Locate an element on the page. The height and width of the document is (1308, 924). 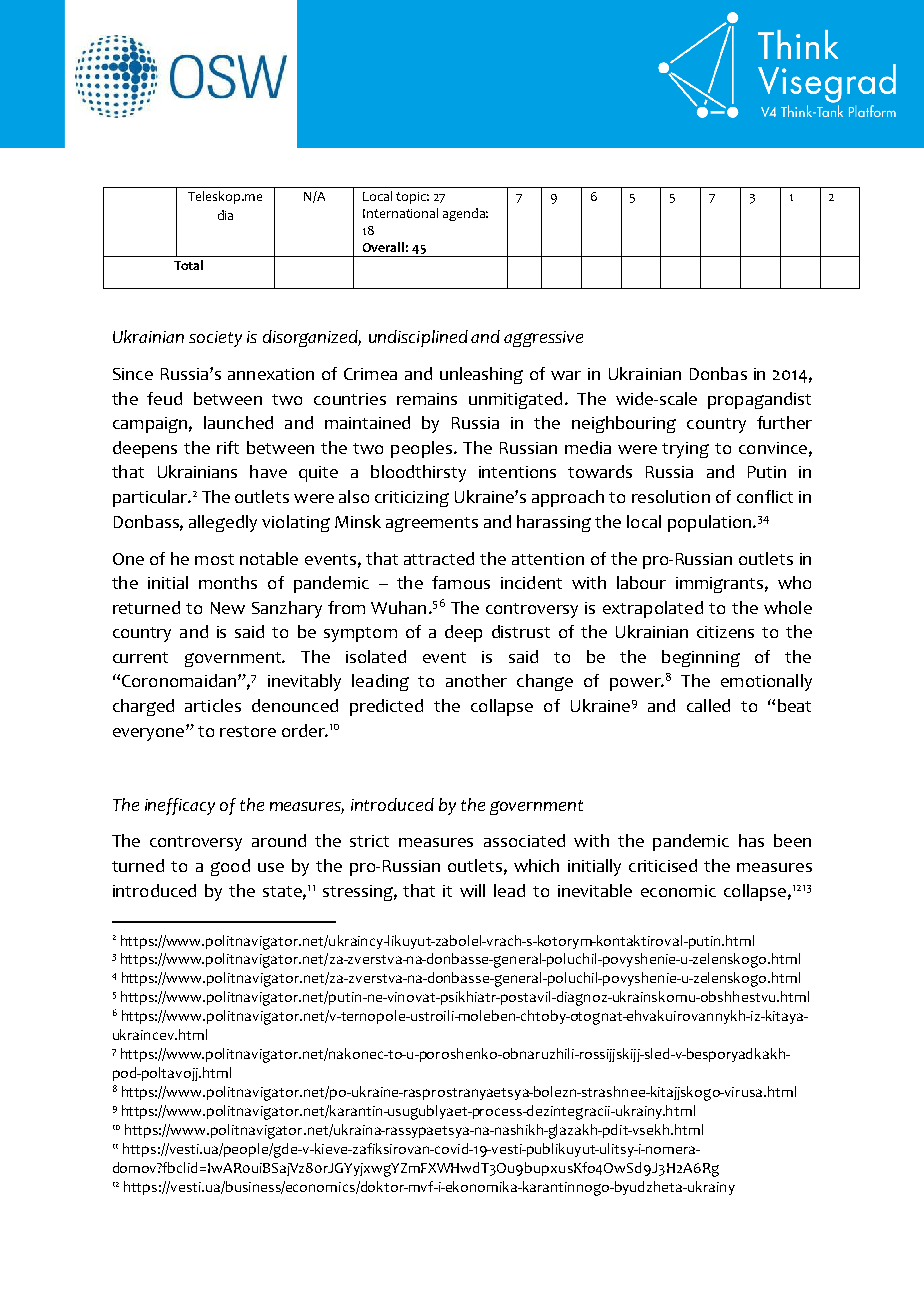
rift is located at coordinates (228, 447).
